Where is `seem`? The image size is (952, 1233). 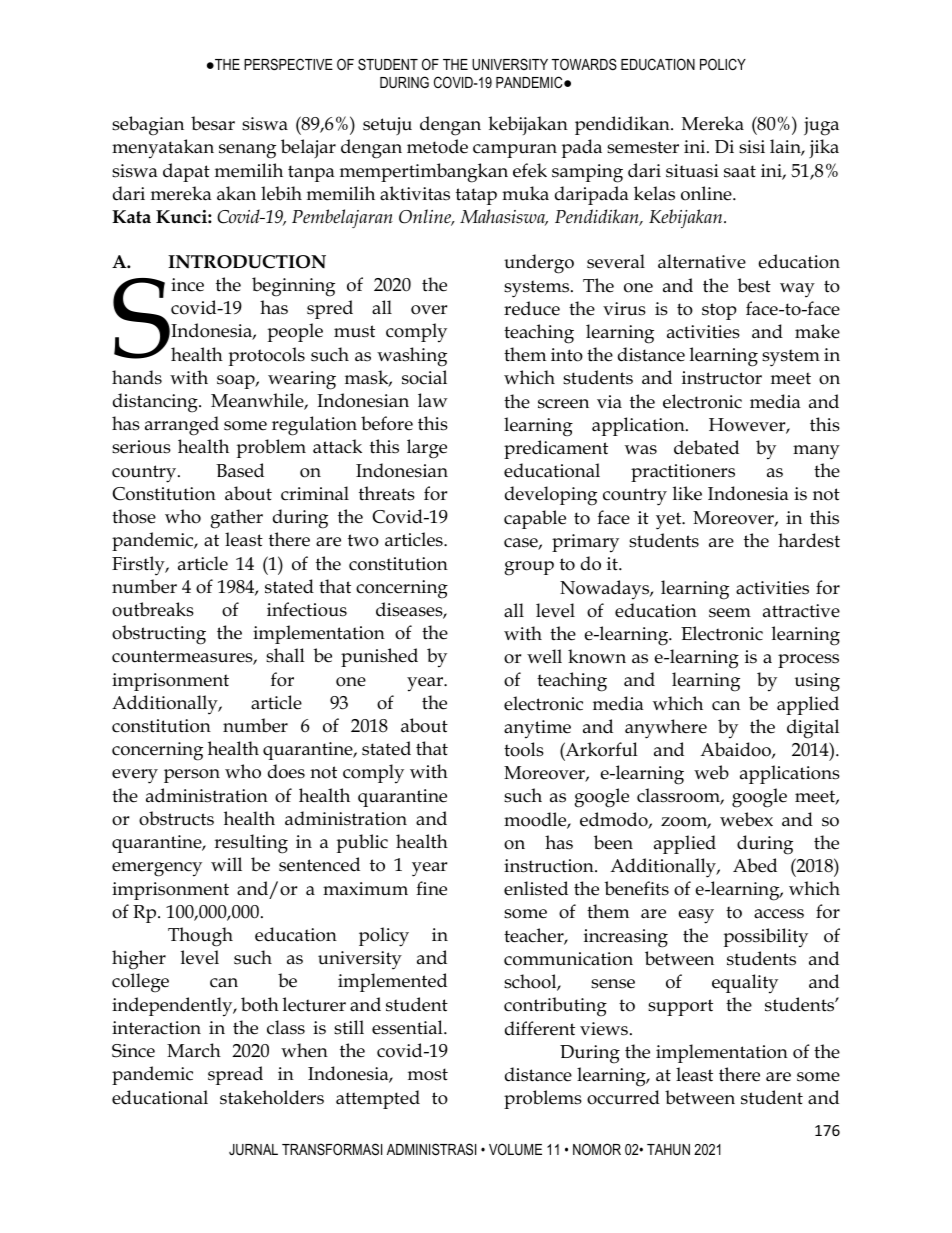 seem is located at coordinates (730, 613).
